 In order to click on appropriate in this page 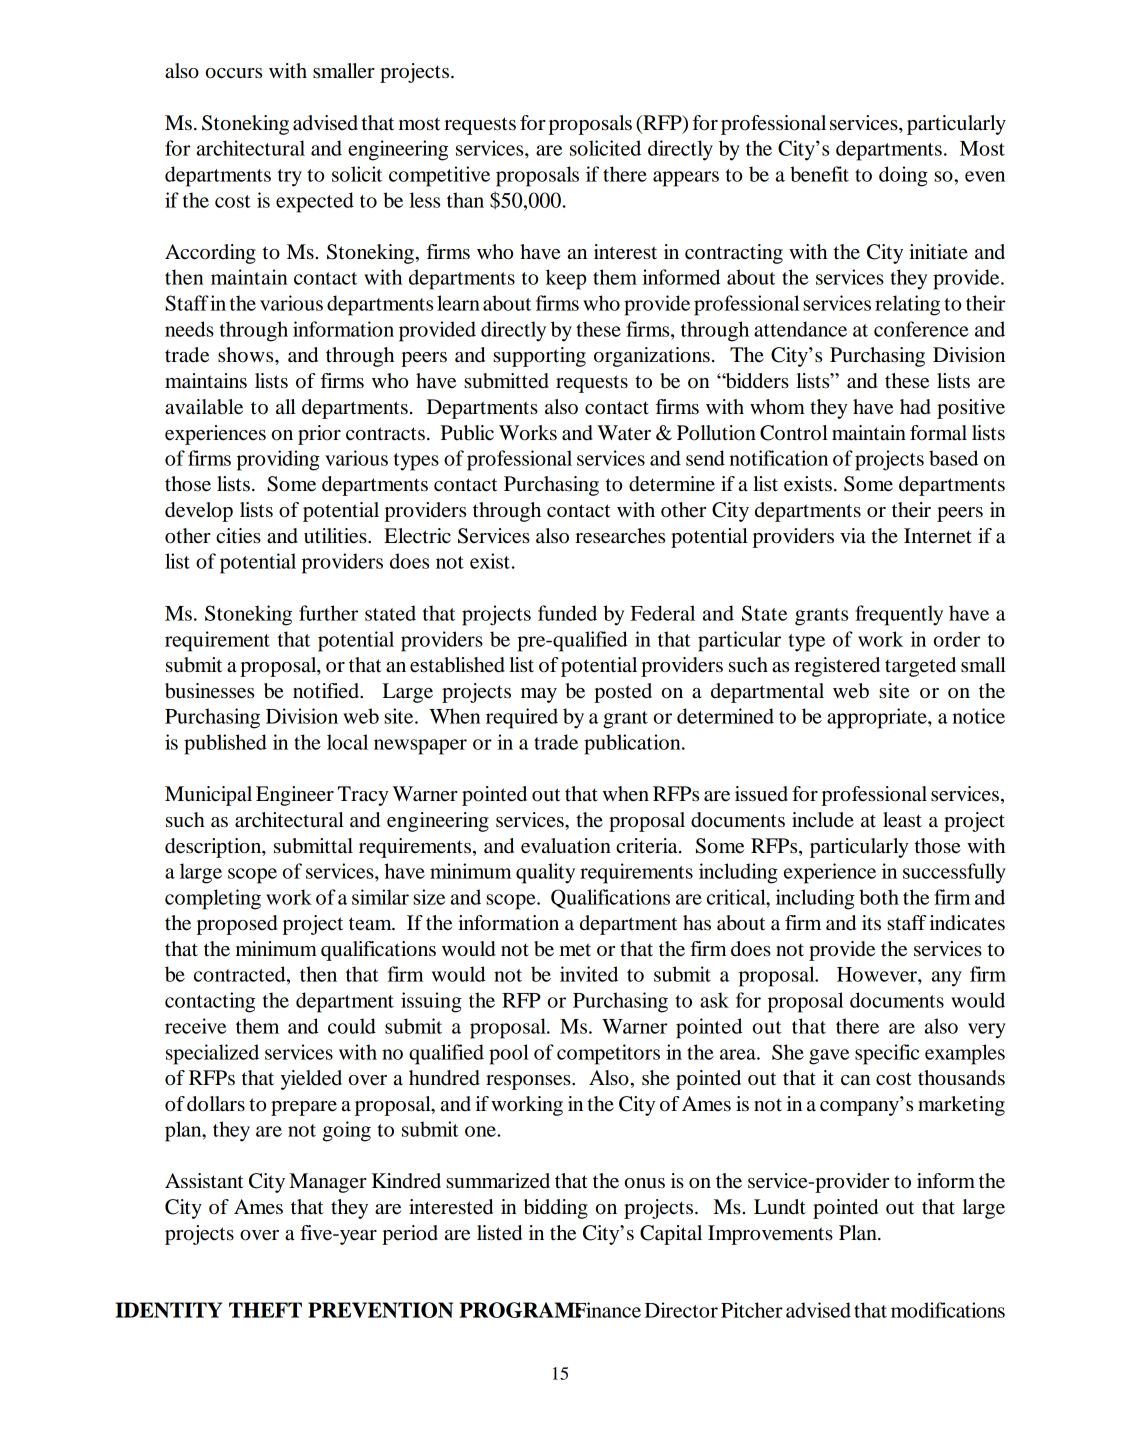, I will do `click(878, 718)`.
